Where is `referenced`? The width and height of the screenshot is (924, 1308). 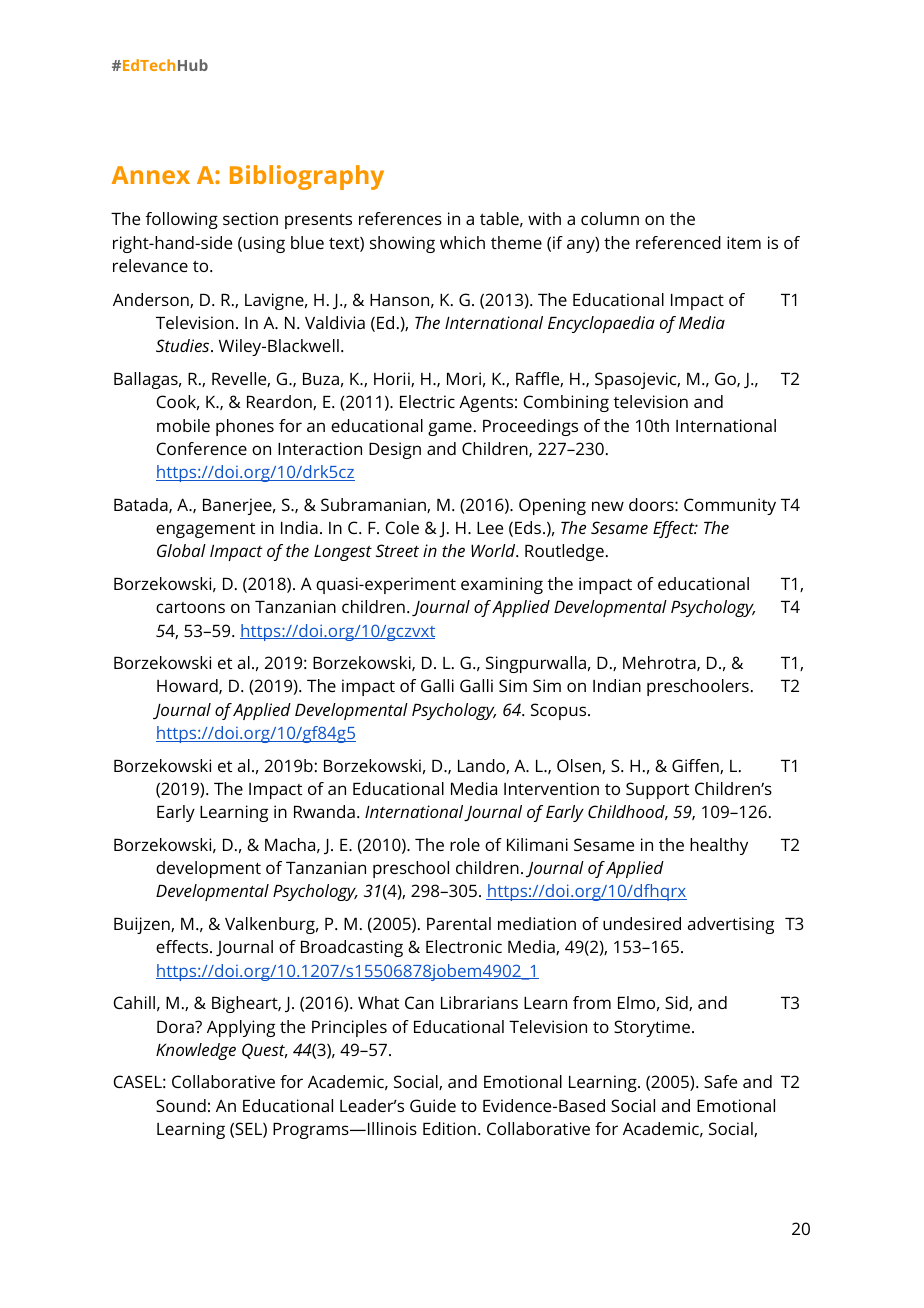 referenced is located at coordinates (678, 242).
